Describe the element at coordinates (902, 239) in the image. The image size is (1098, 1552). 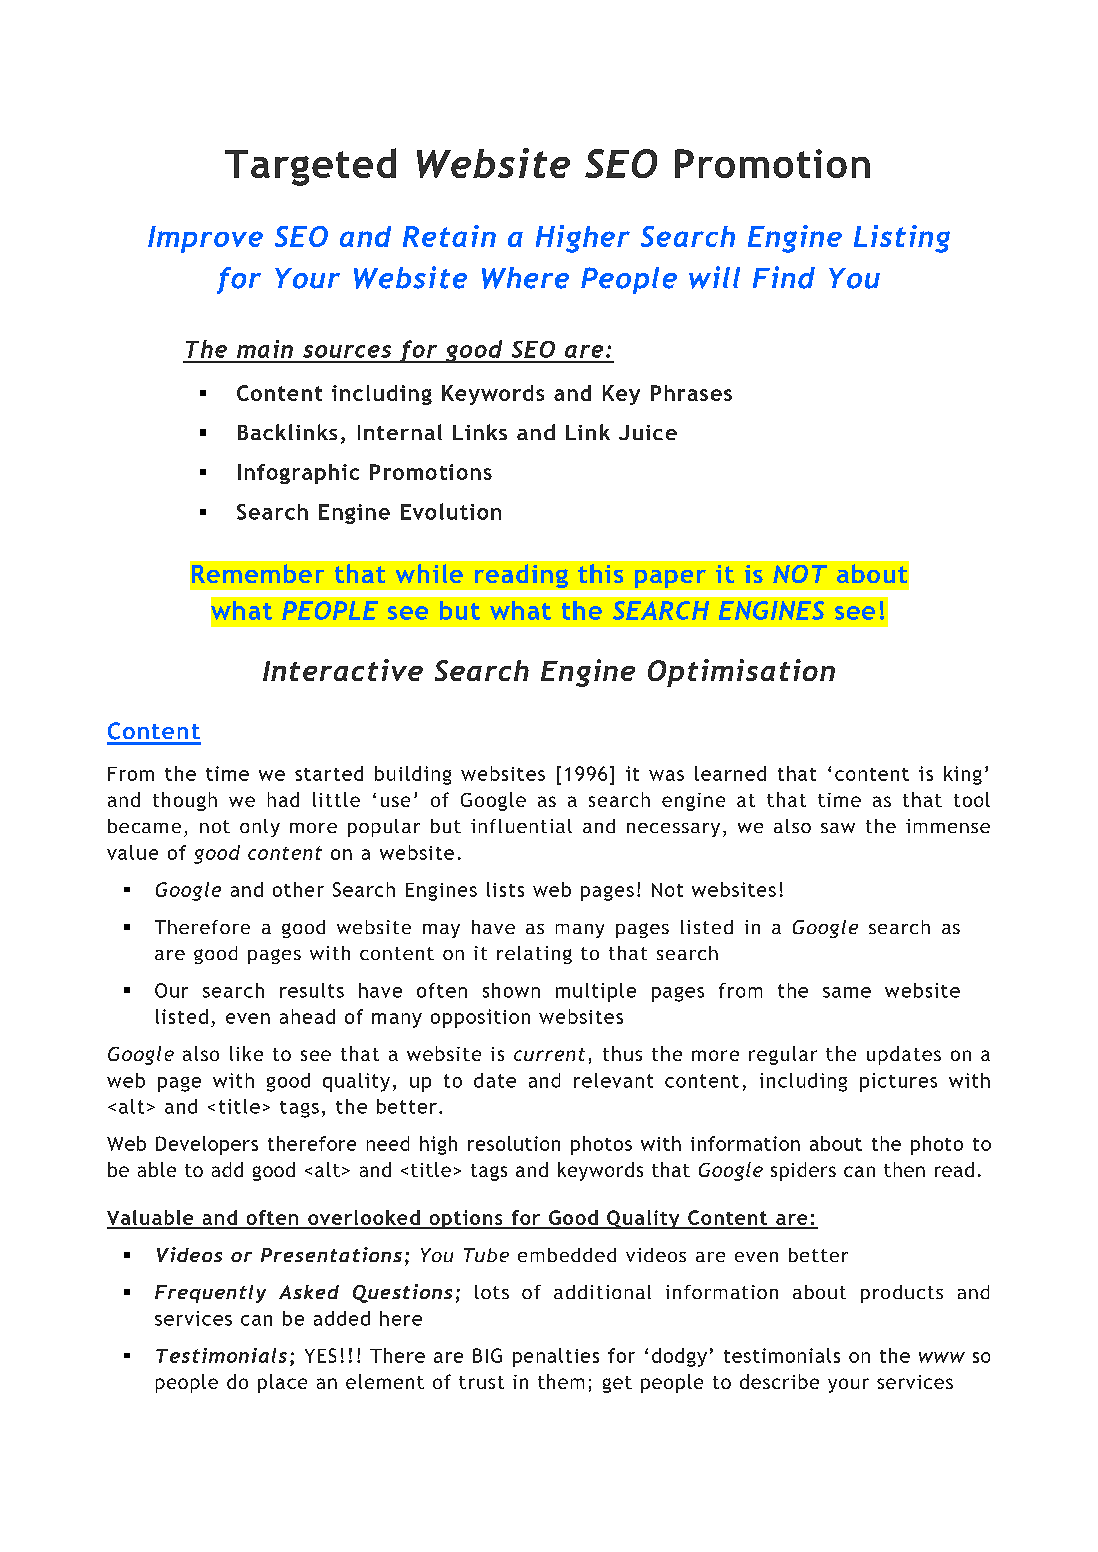
I see `Listing` at that location.
